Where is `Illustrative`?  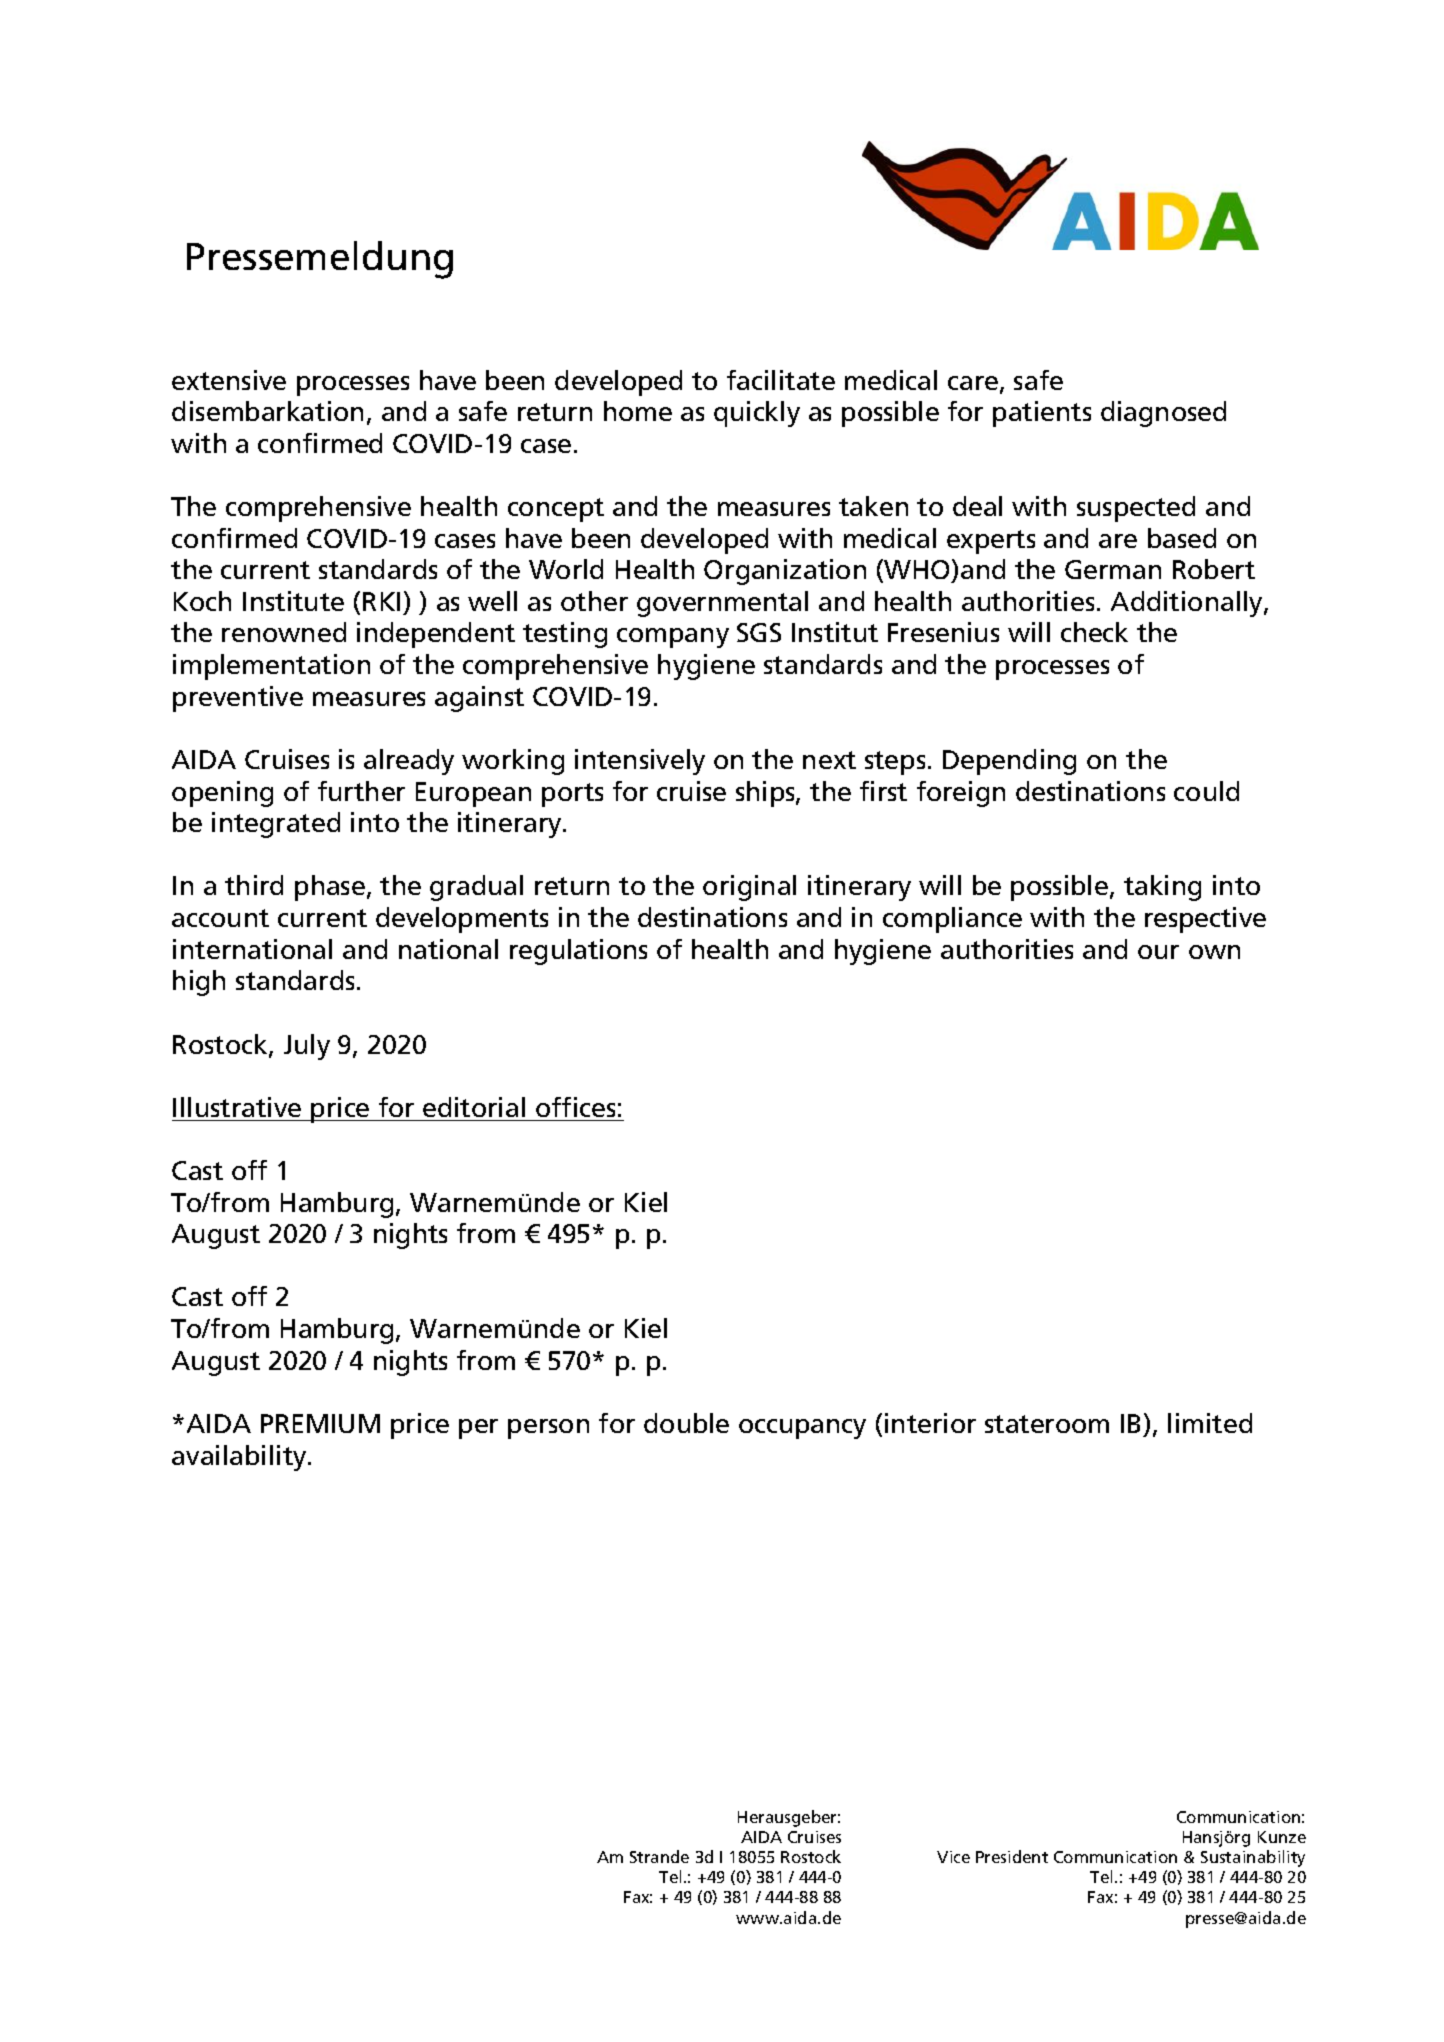 Illustrative is located at coordinates (237, 1107).
